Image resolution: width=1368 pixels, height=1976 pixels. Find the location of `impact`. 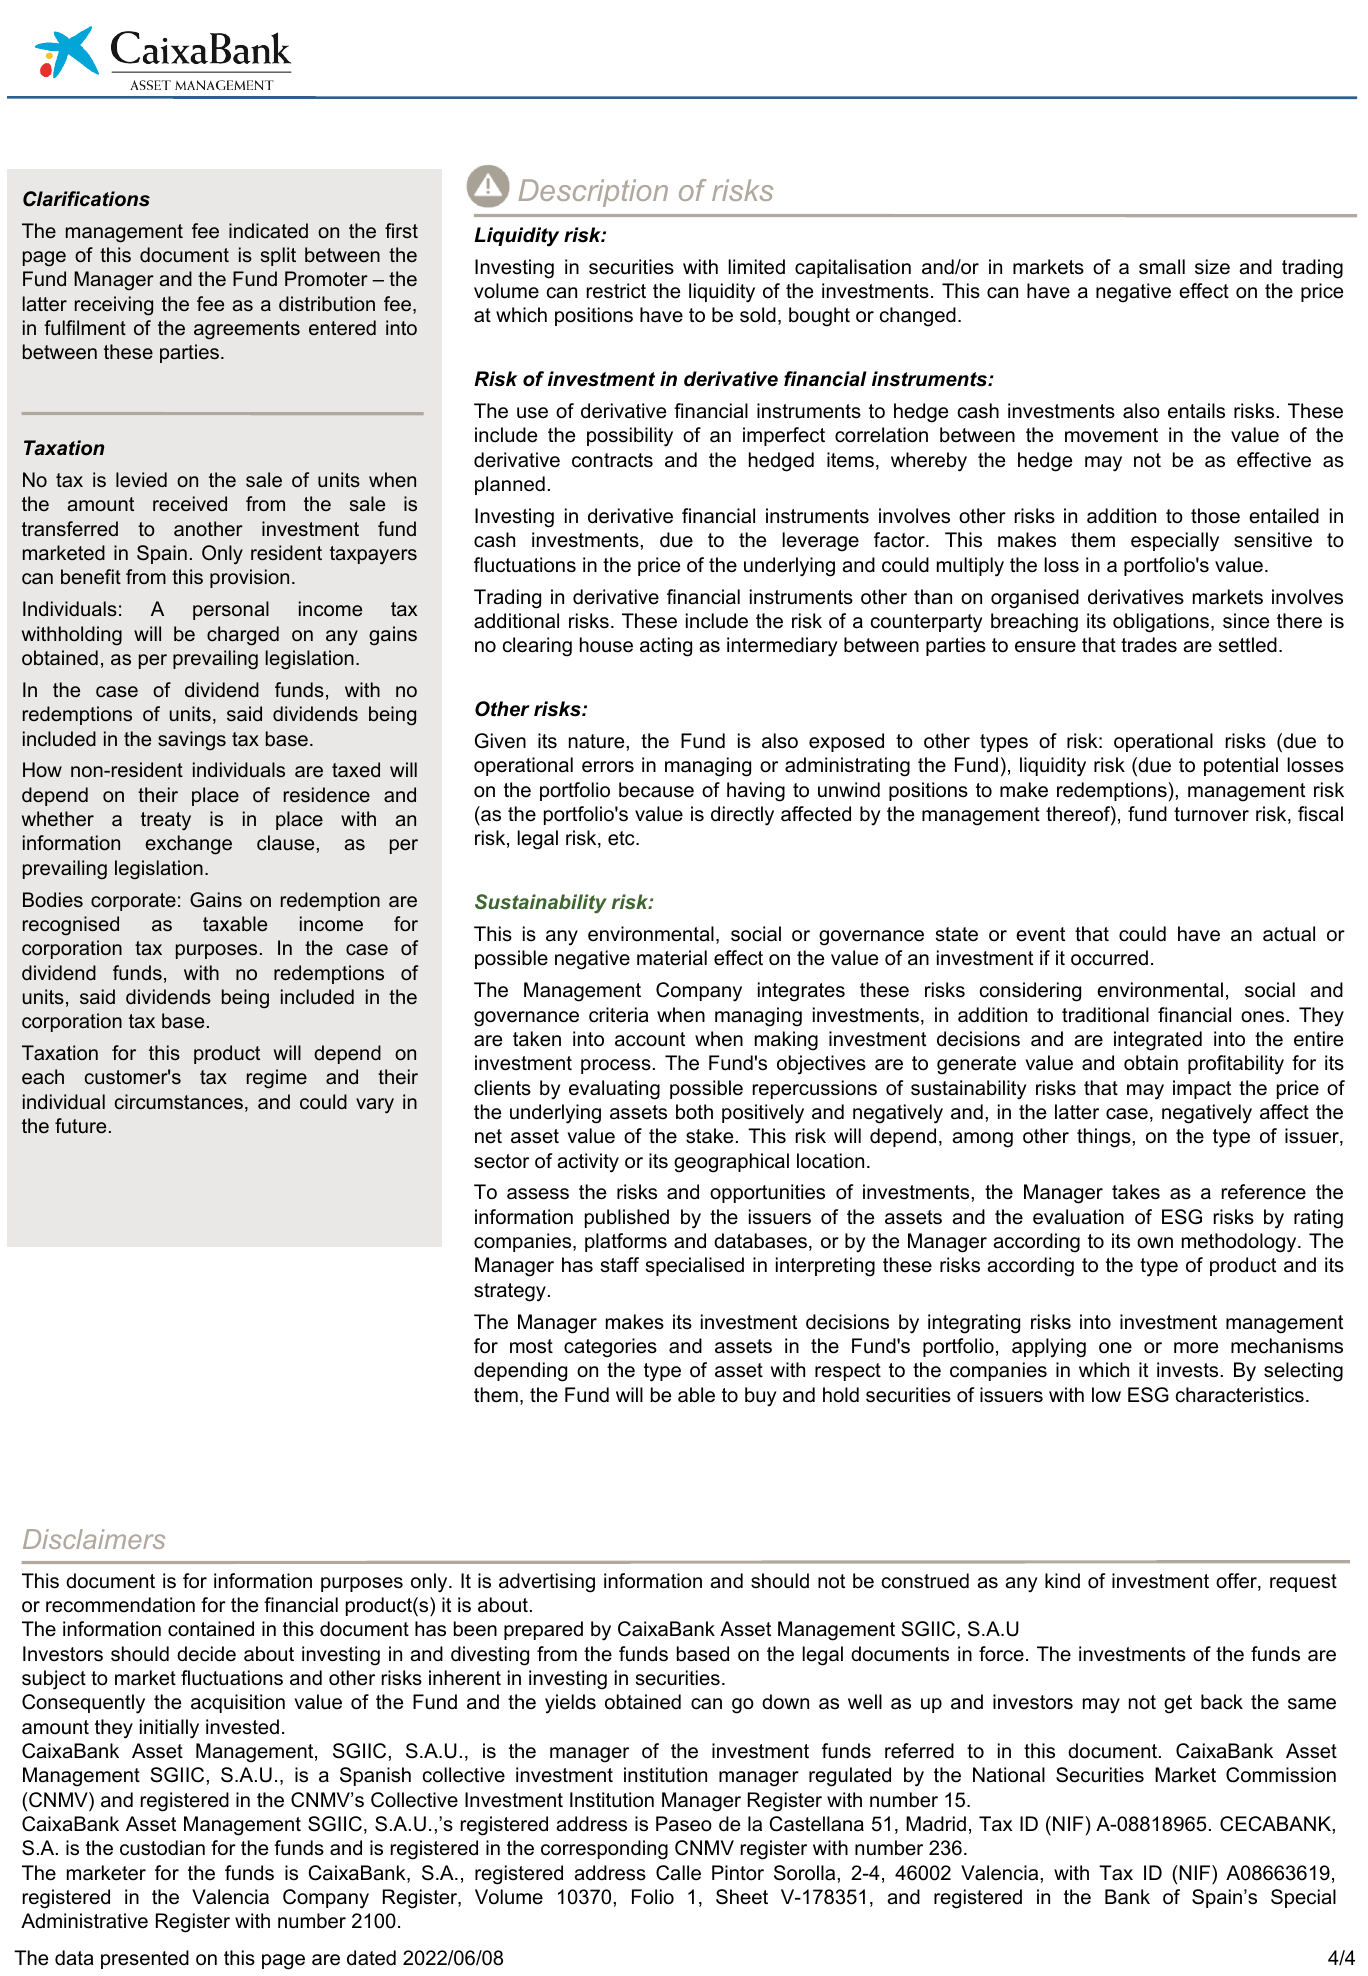

impact is located at coordinates (1202, 1089).
